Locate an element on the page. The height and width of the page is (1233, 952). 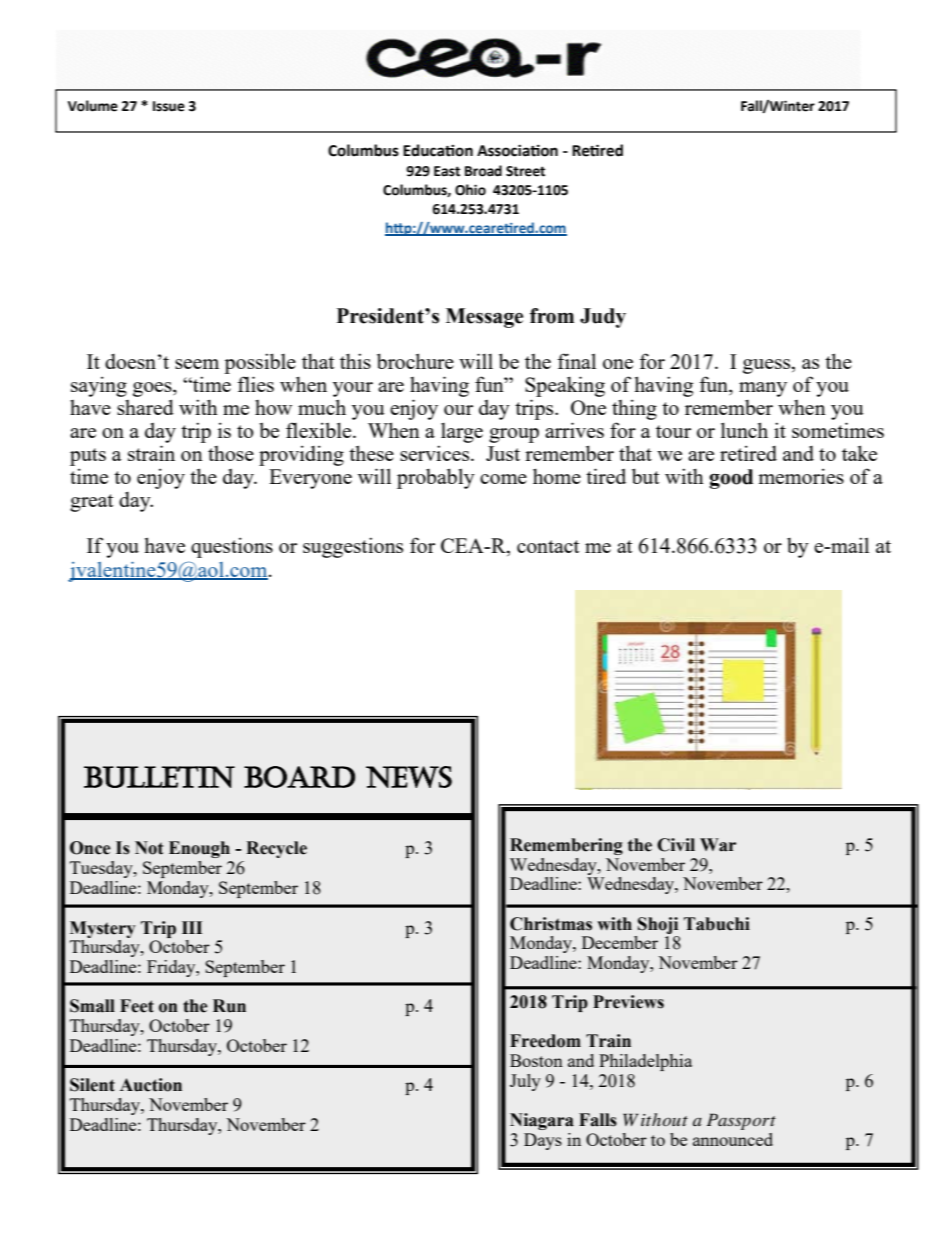
good is located at coordinates (731, 479).
